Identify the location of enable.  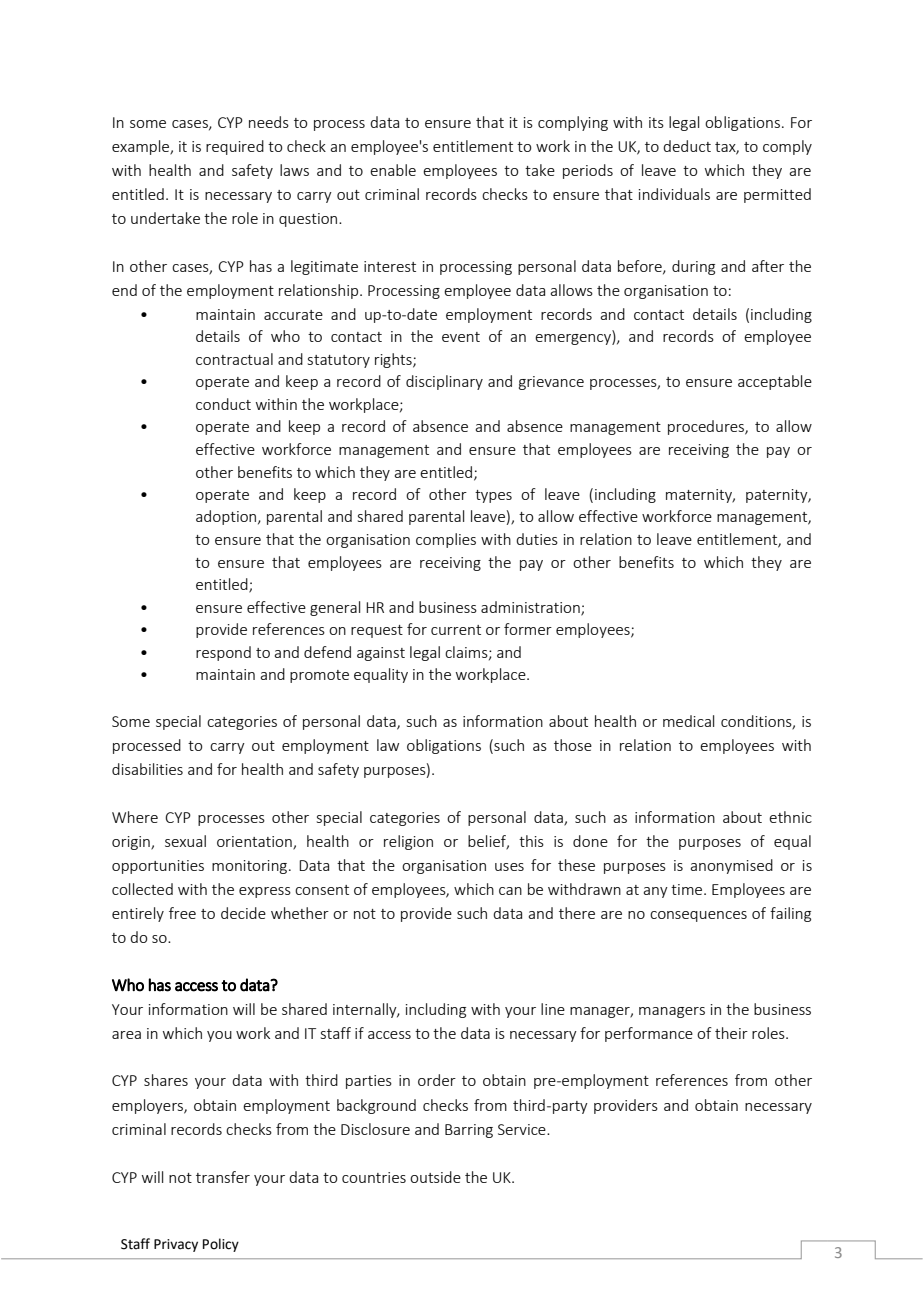
(393, 170).
